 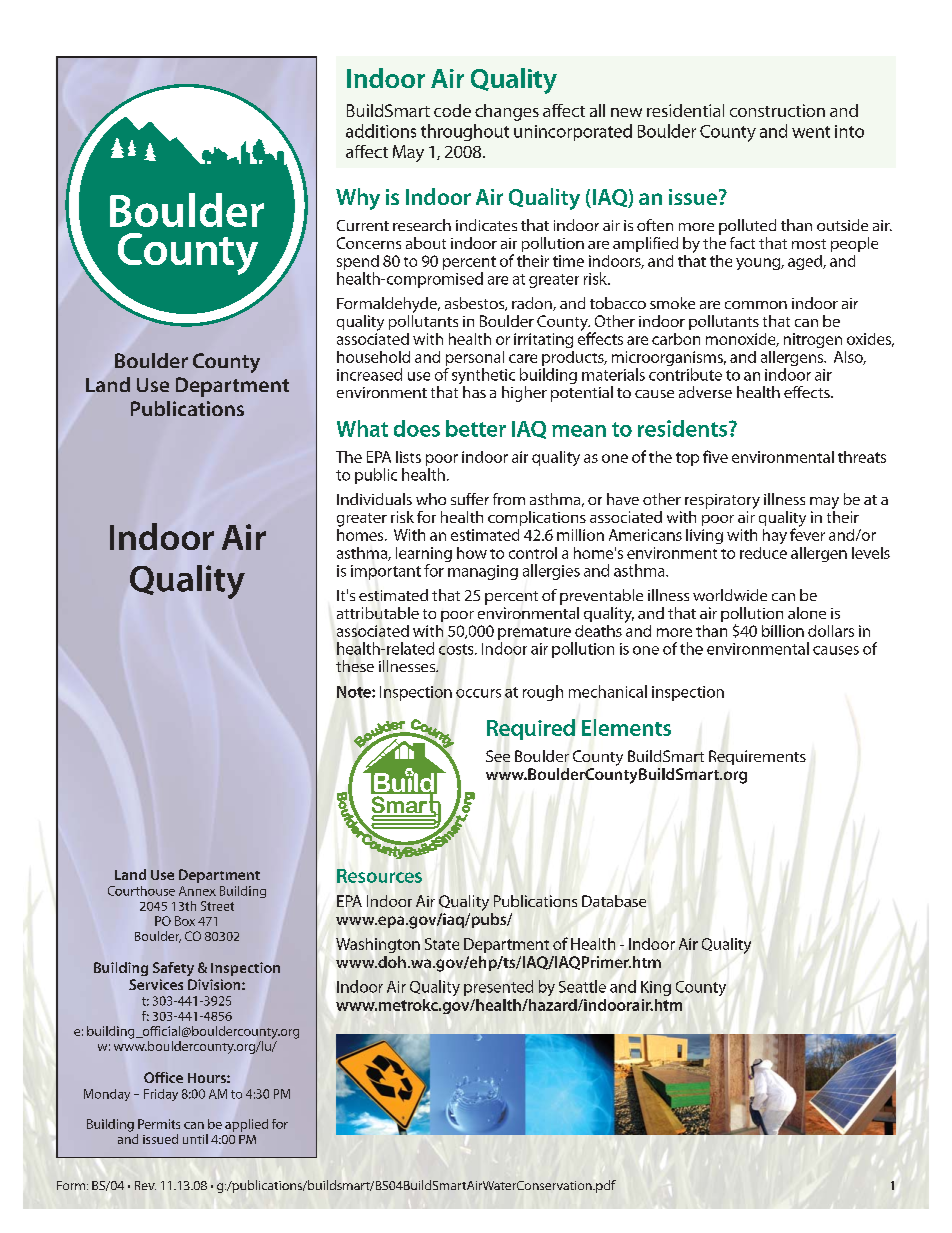 I want to click on King, so click(x=656, y=988).
